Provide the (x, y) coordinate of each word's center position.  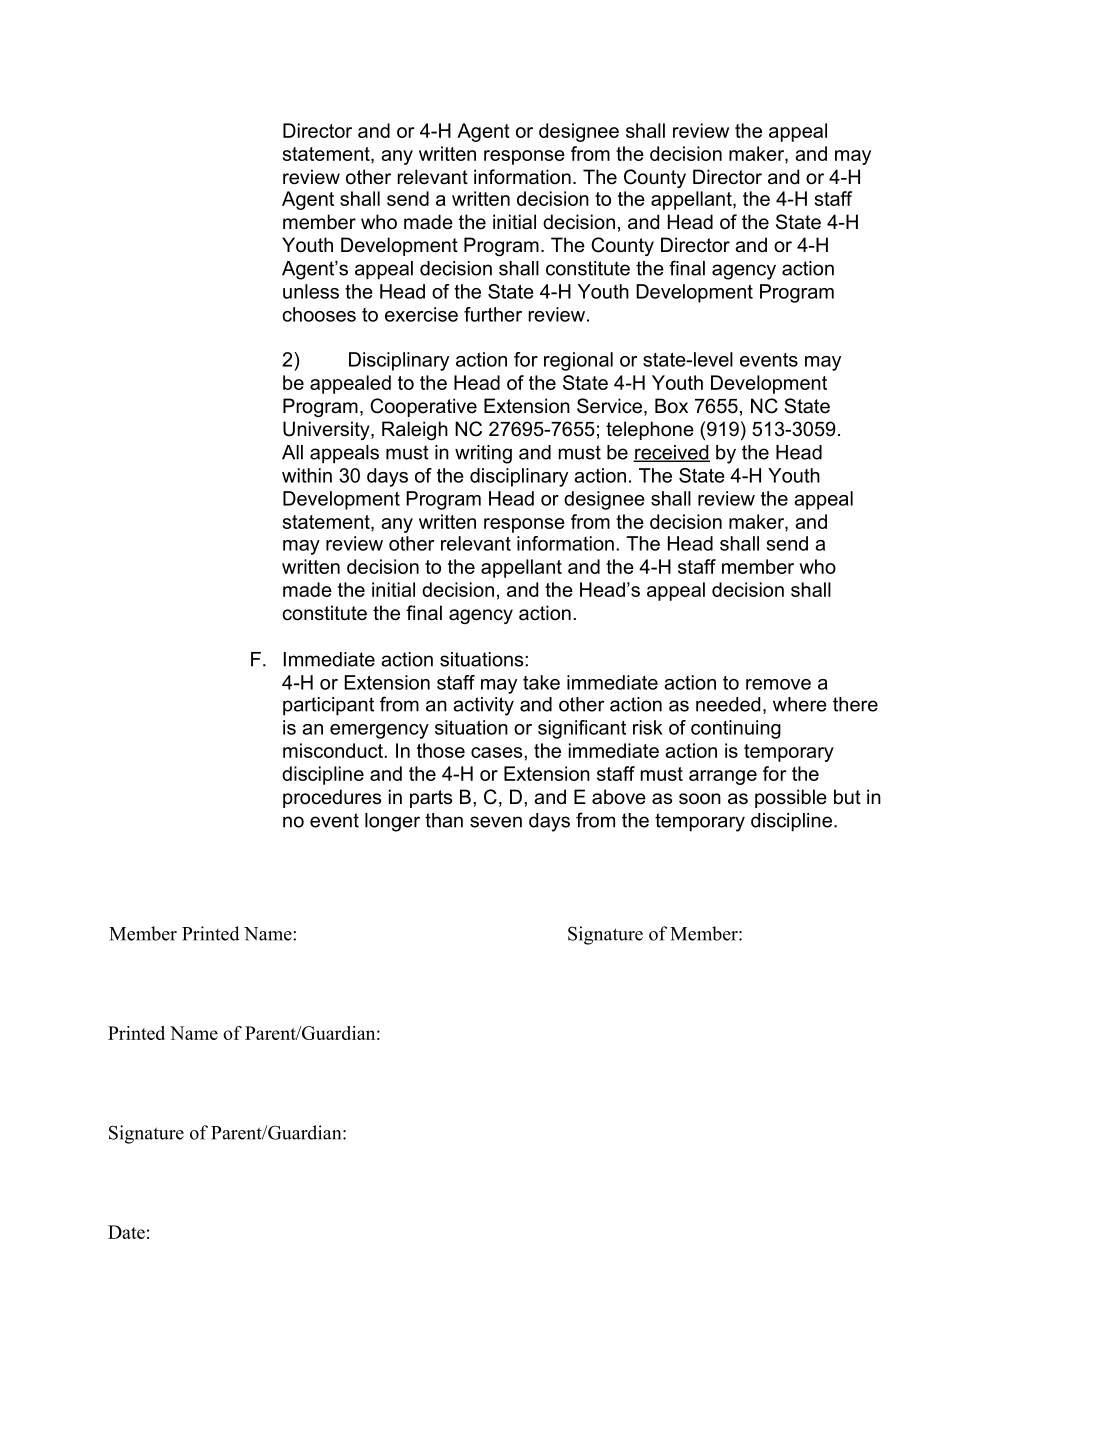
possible (791, 798)
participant (328, 706)
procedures (332, 798)
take (541, 682)
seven (496, 822)
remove (778, 684)
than (444, 820)
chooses (319, 314)
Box (671, 406)
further (493, 314)
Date (126, 1232)
